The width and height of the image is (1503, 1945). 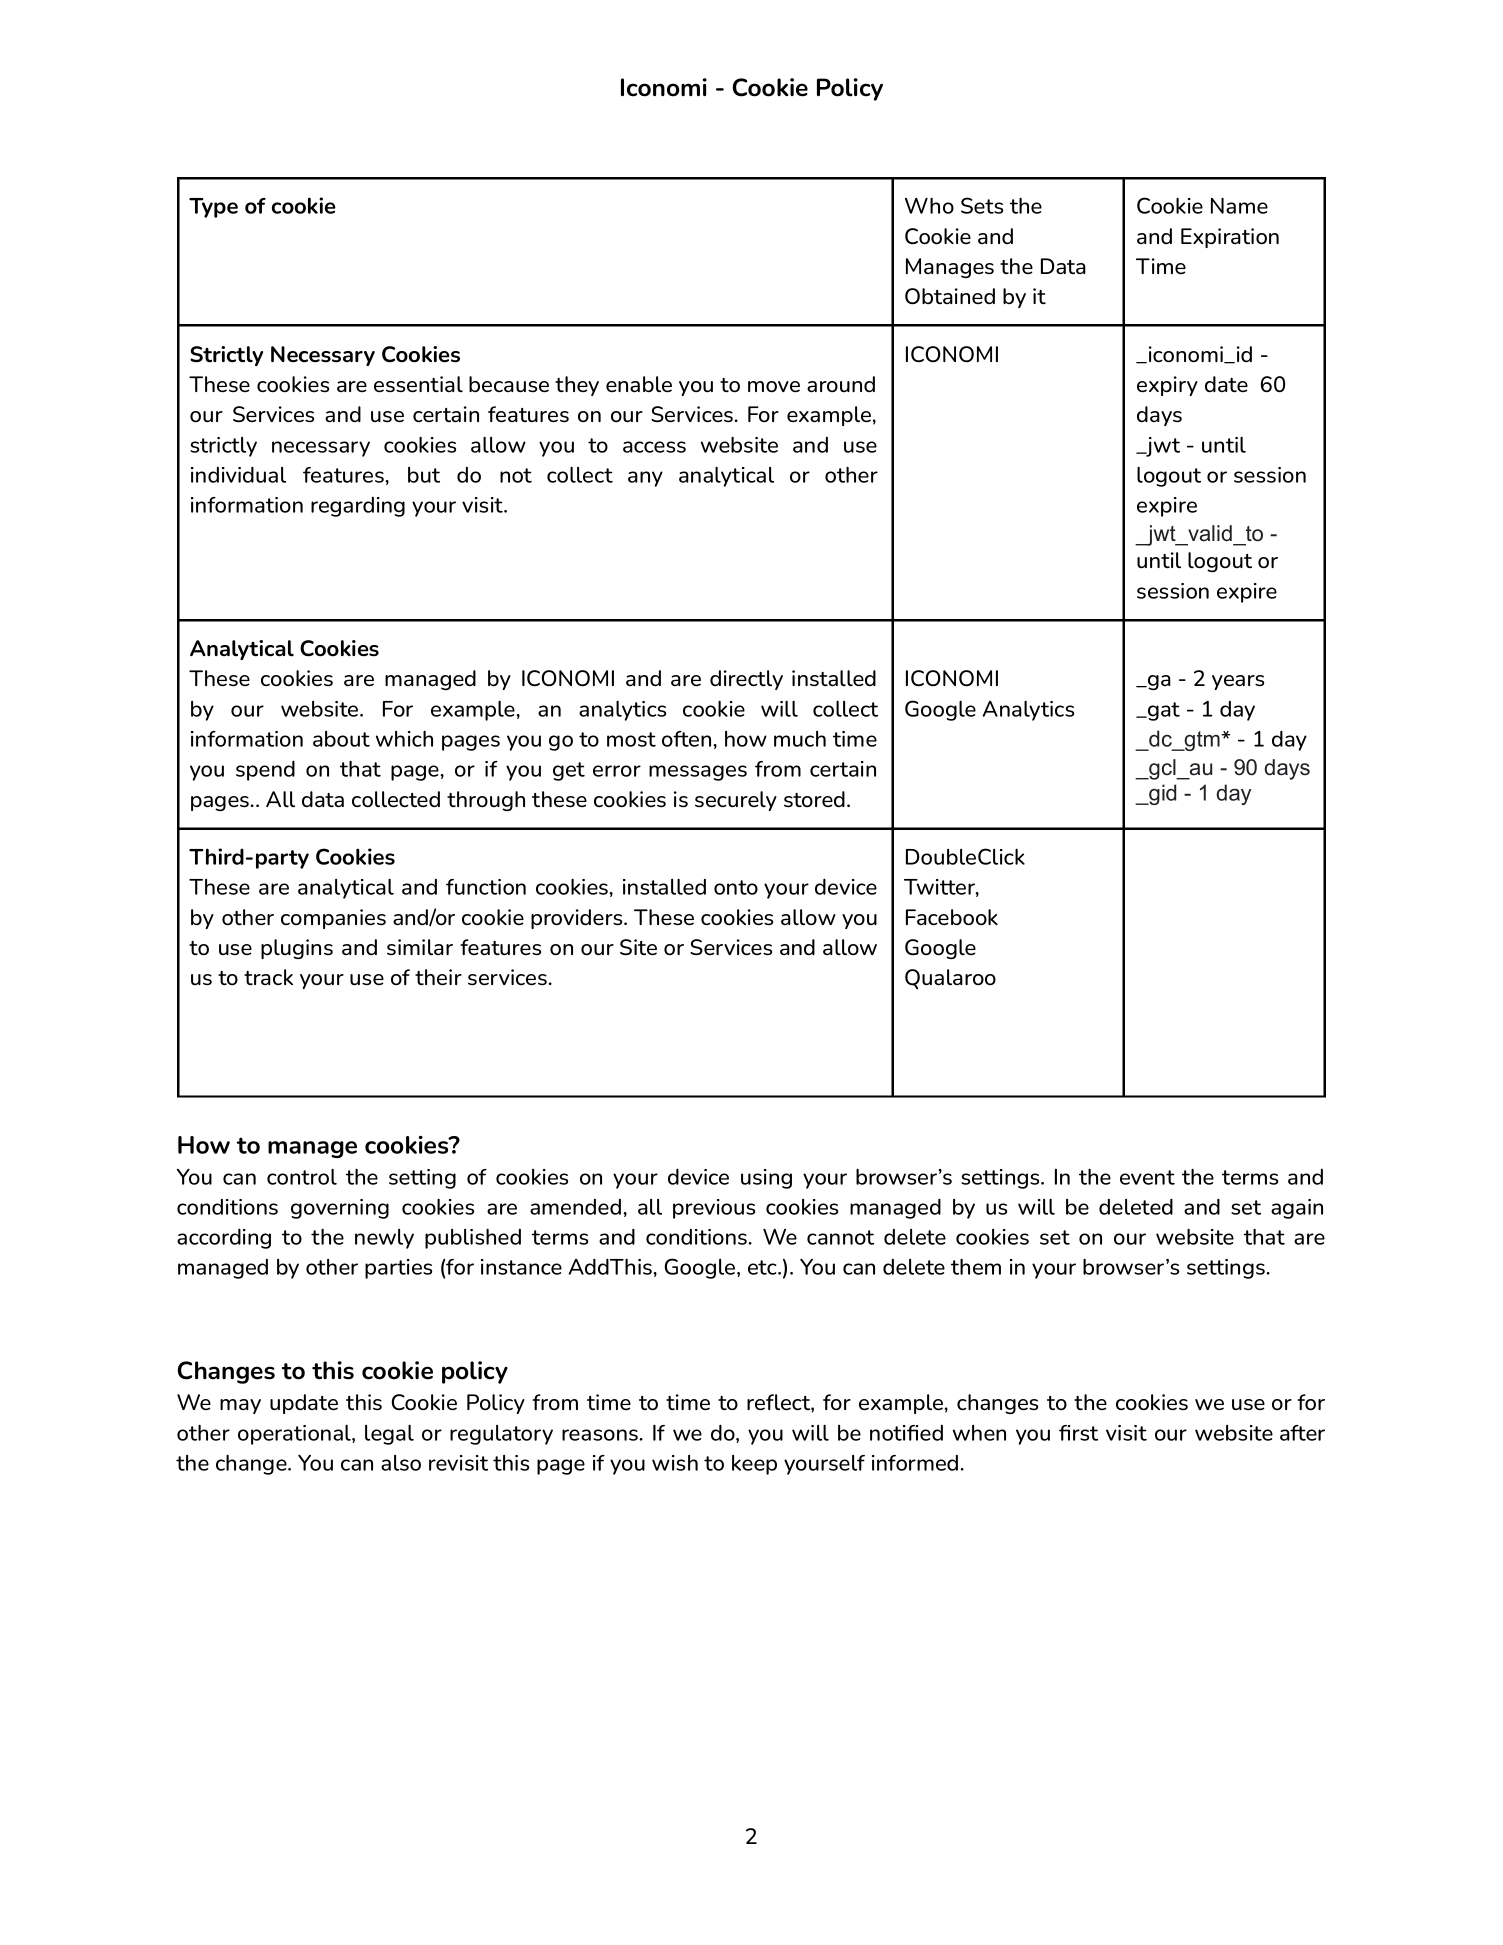 I want to click on event, so click(x=1147, y=1177).
